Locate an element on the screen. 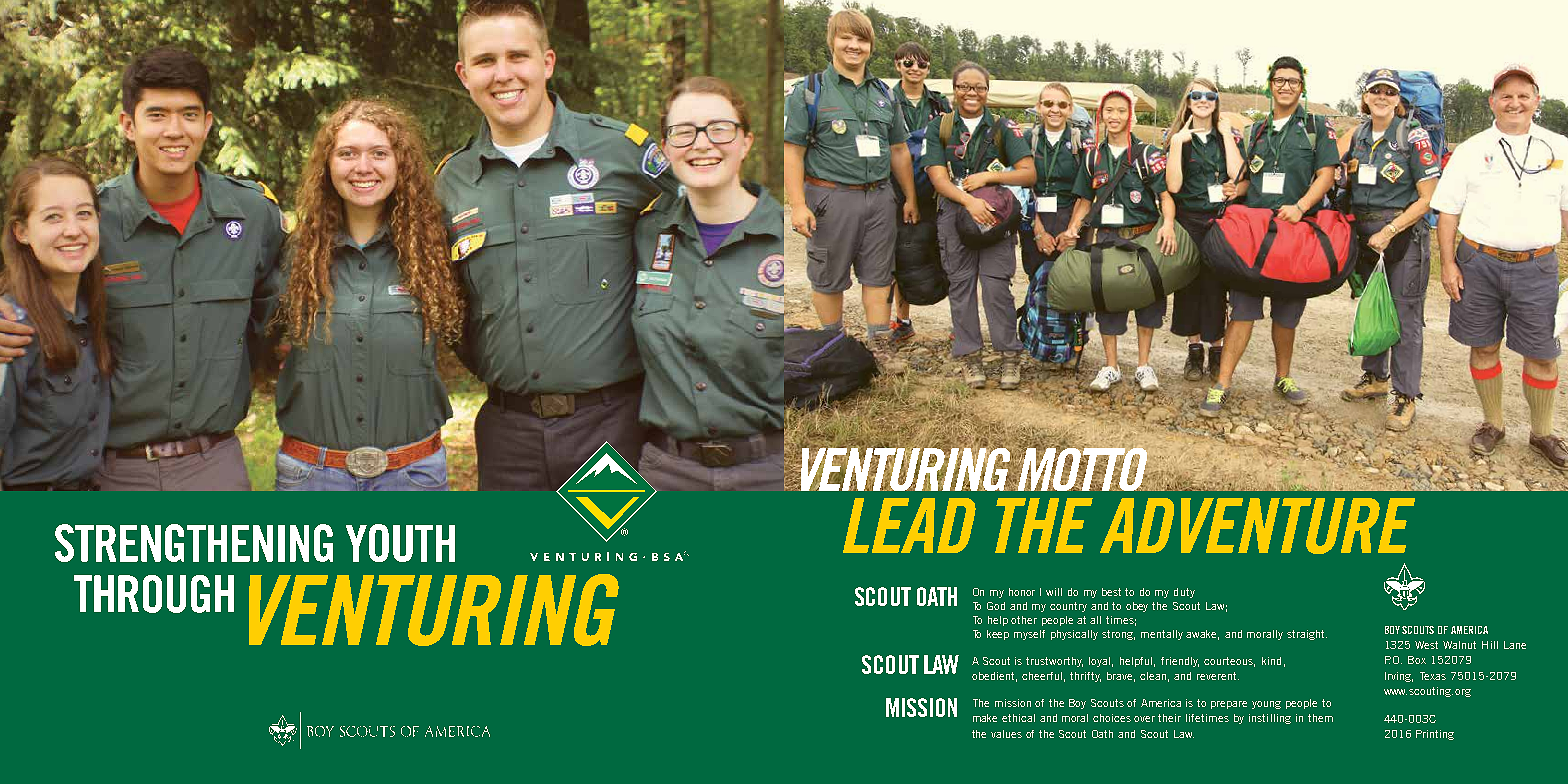  make is located at coordinates (985, 718).
